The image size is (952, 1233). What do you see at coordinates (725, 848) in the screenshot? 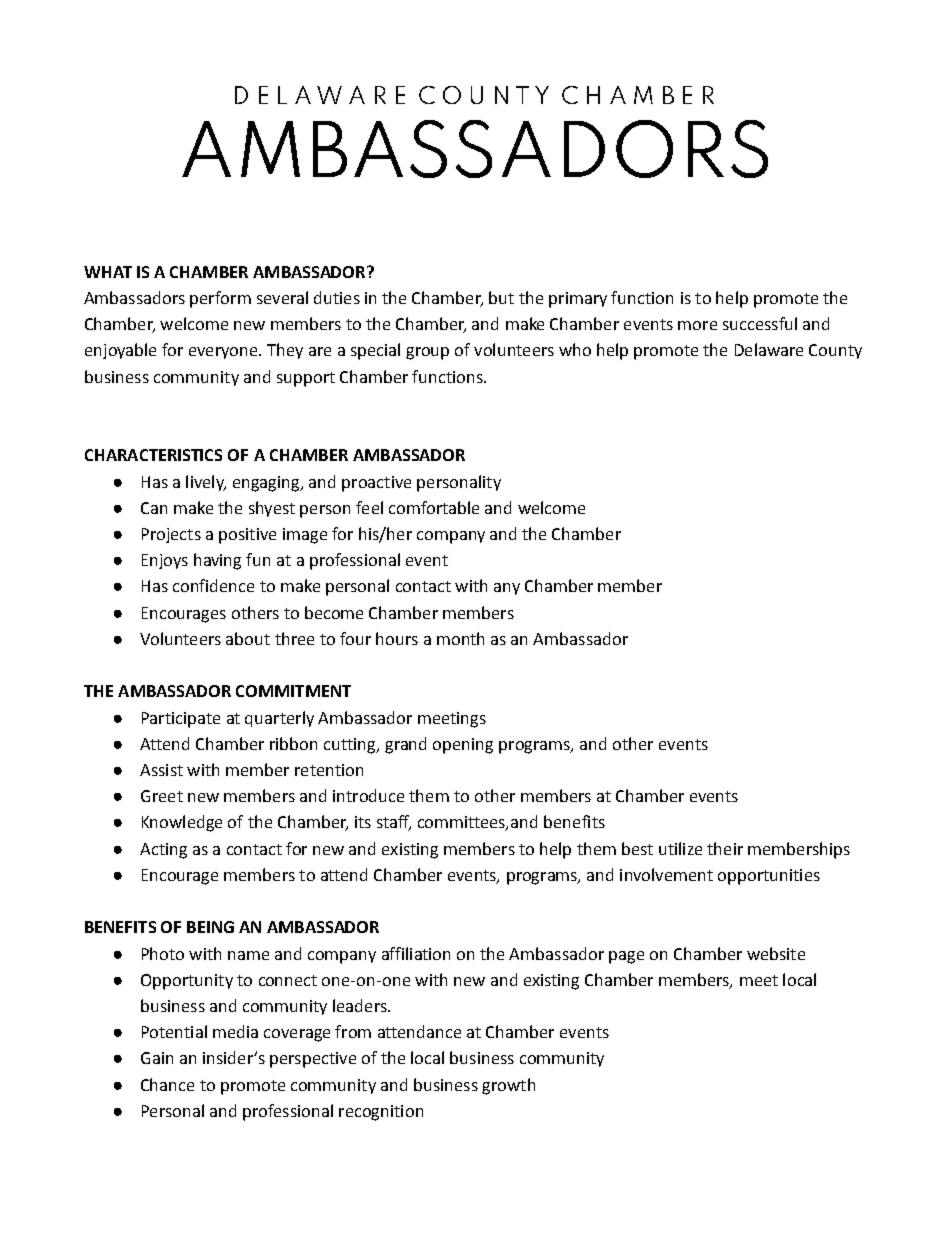
I see `their` at bounding box center [725, 848].
